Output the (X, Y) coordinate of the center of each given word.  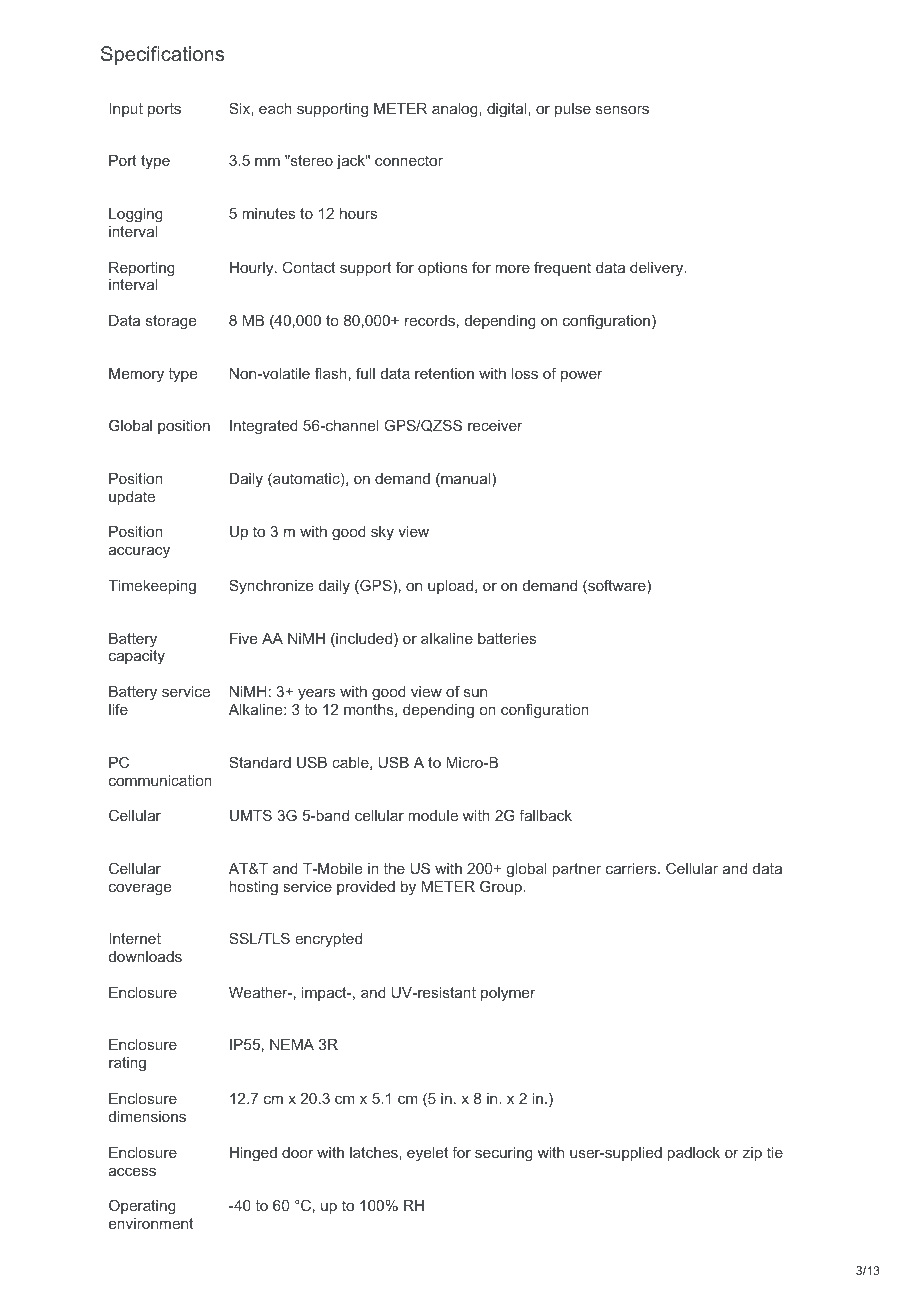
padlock (694, 1154)
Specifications (162, 55)
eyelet (427, 1154)
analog (456, 110)
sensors (622, 110)
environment (151, 1223)
